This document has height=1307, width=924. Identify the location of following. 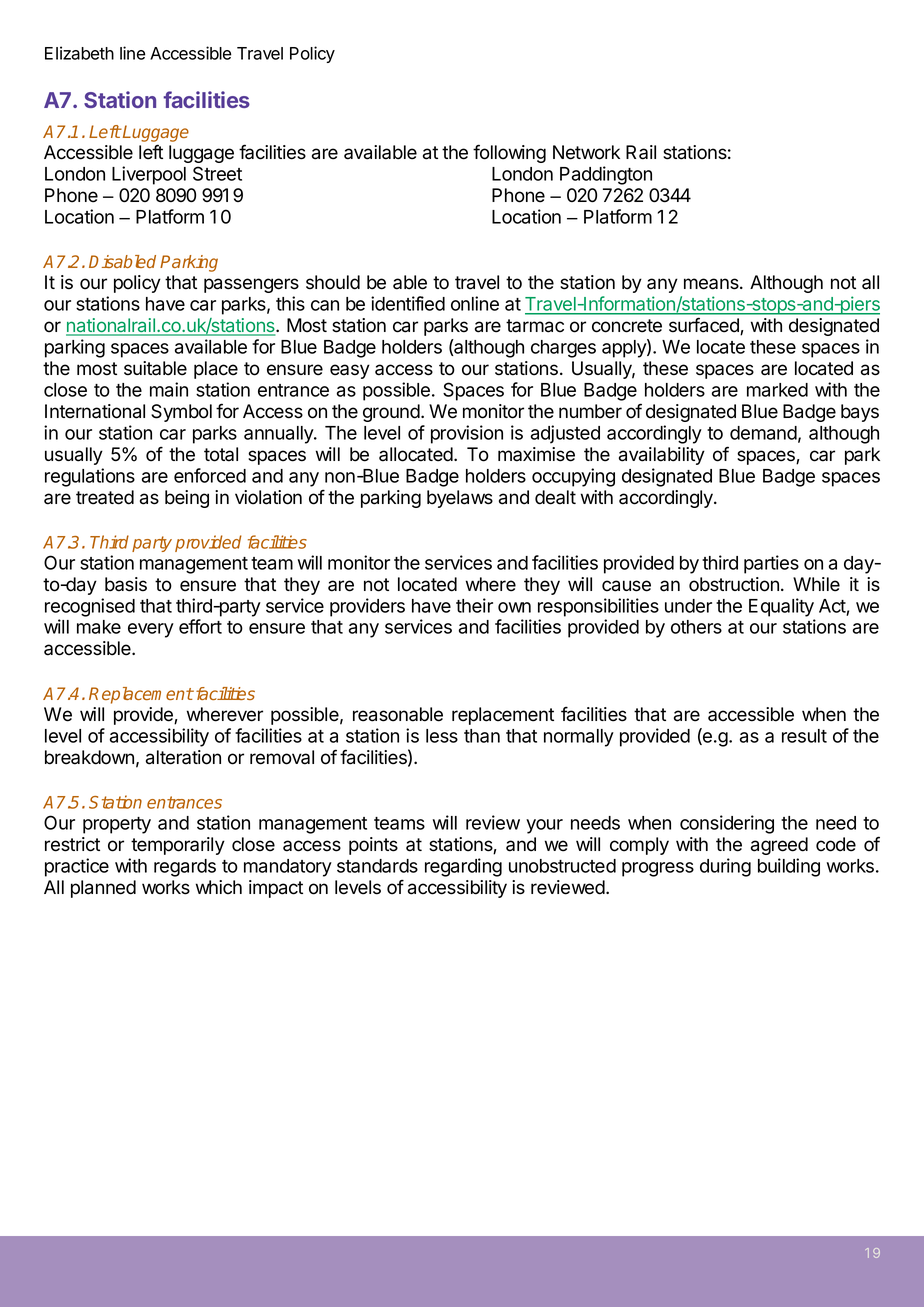
(509, 153).
